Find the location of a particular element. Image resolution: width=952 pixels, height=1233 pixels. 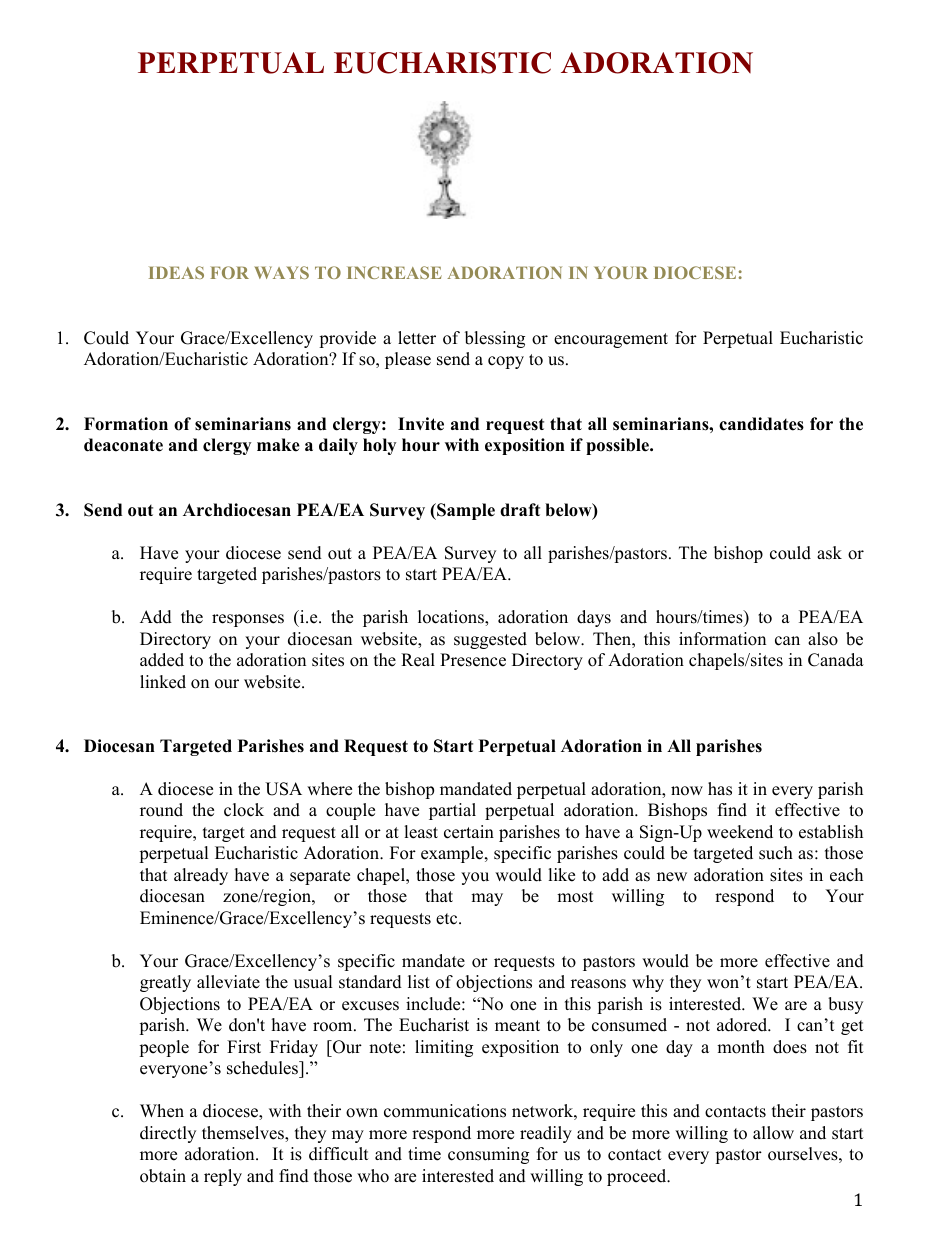

like is located at coordinates (561, 875).
